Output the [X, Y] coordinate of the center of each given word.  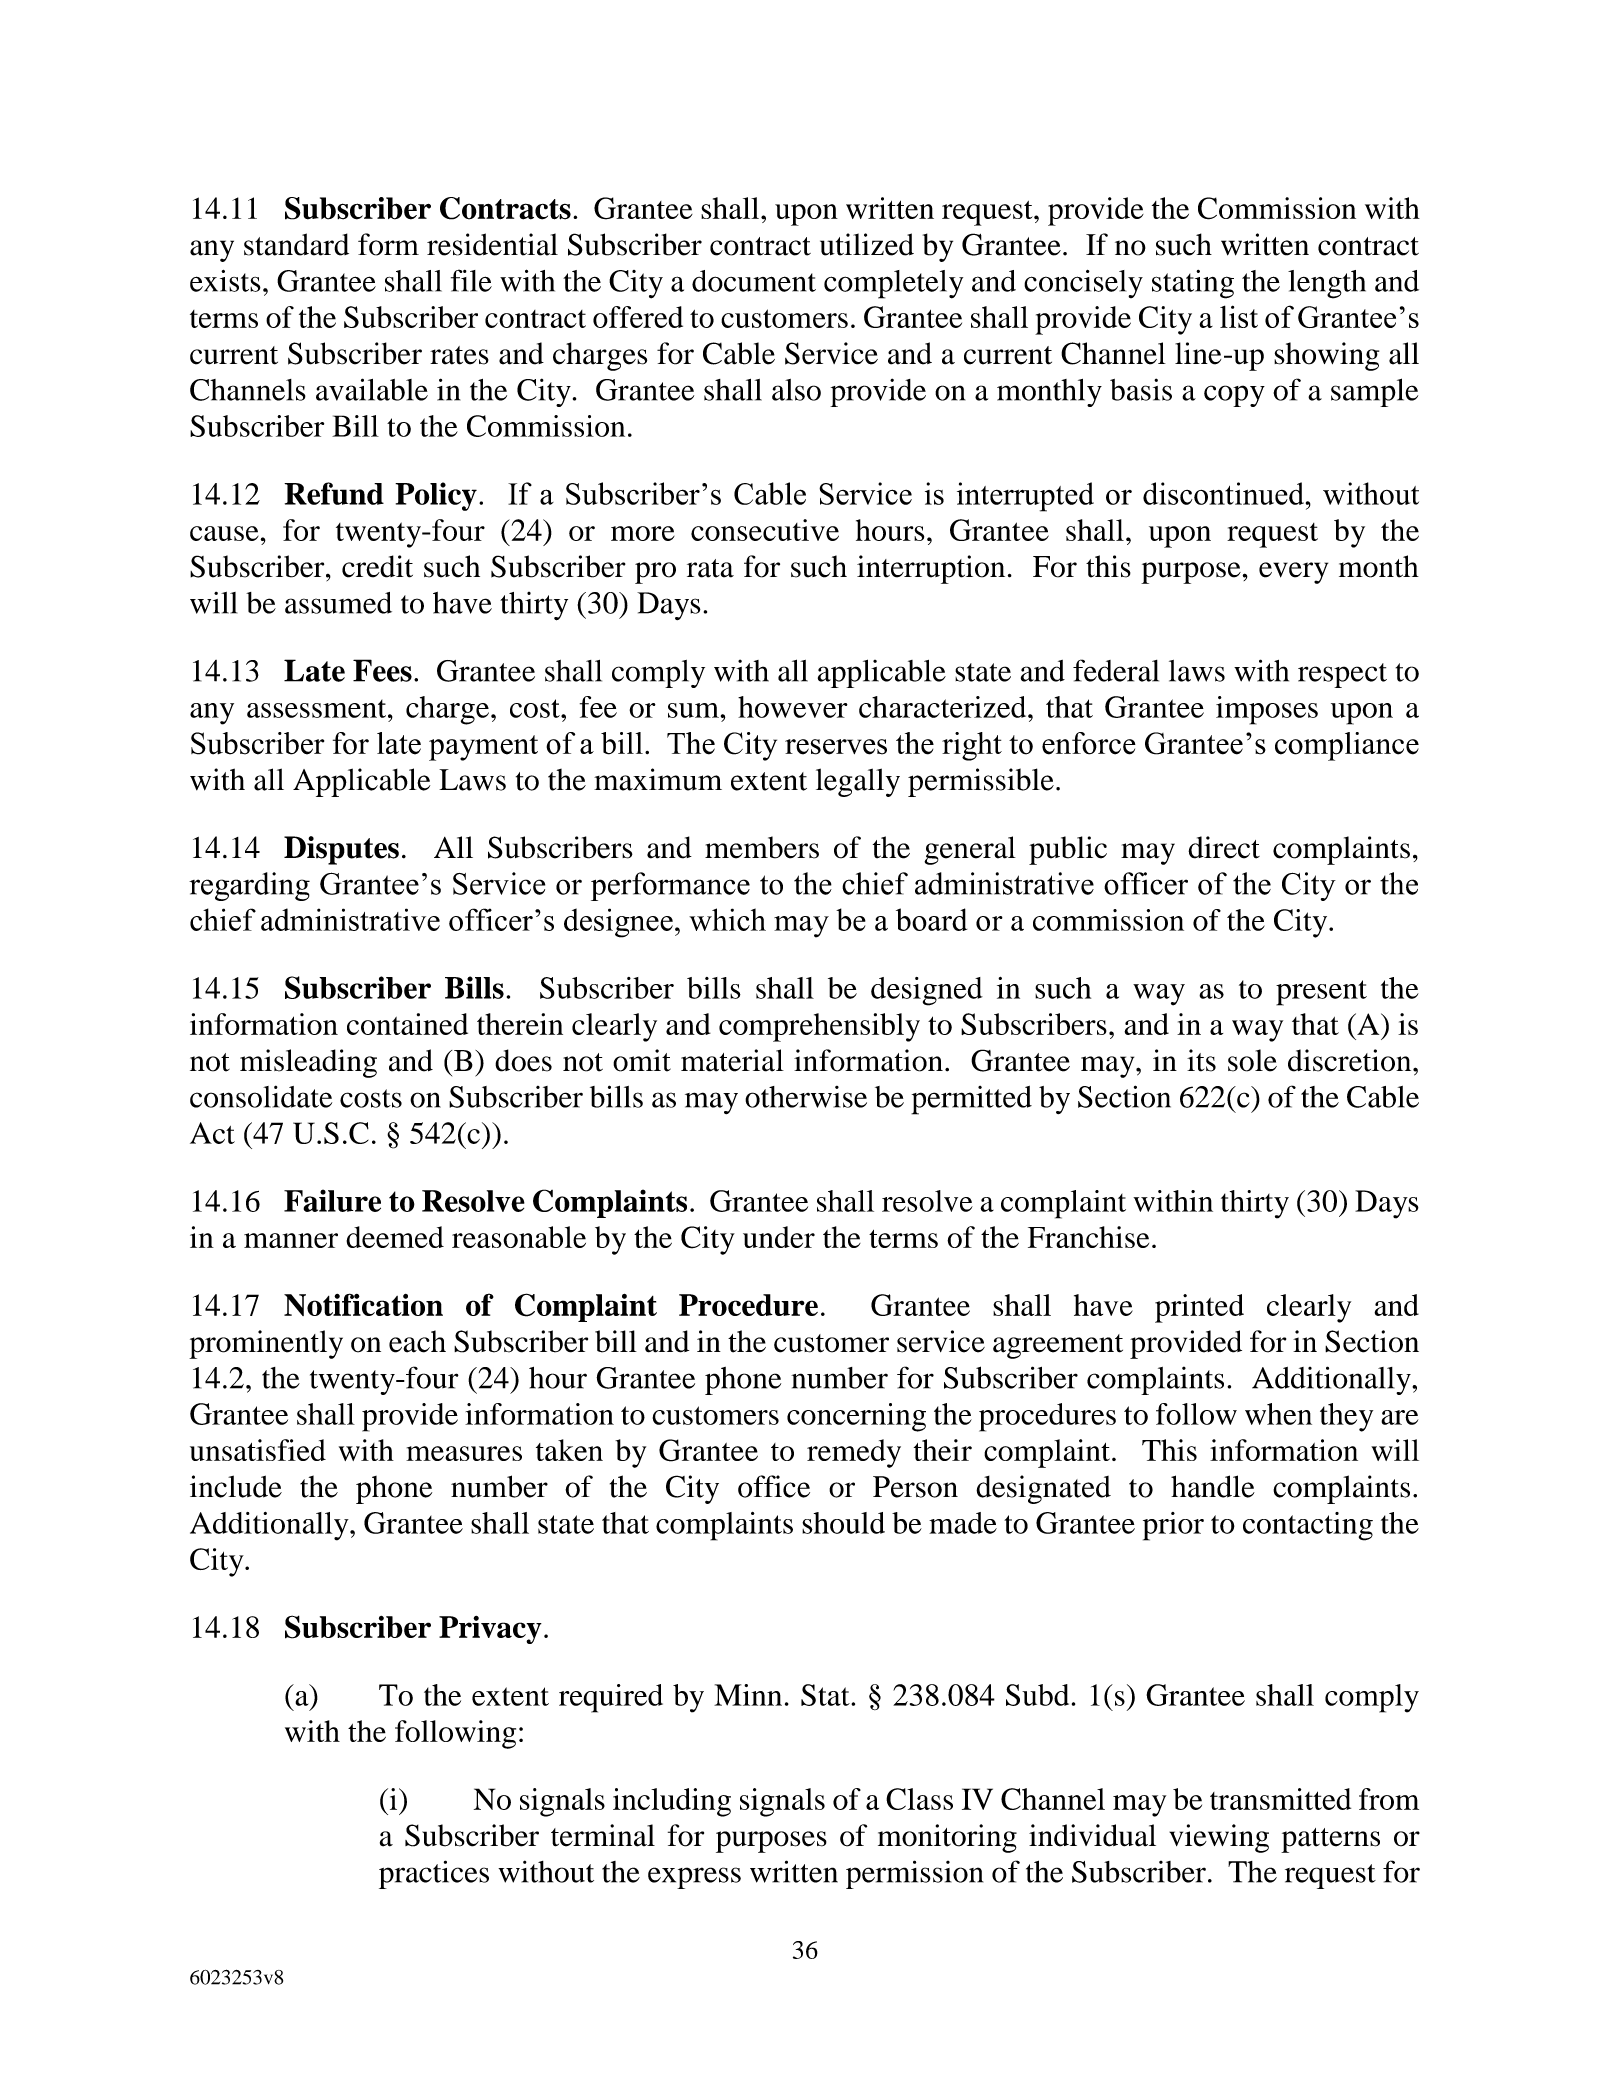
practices [434, 1874]
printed [1199, 1308]
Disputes [341, 850]
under [779, 1237]
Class [919, 1799]
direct [1224, 847]
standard [296, 244]
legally [858, 782]
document [754, 281]
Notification [363, 1304]
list [1239, 316]
